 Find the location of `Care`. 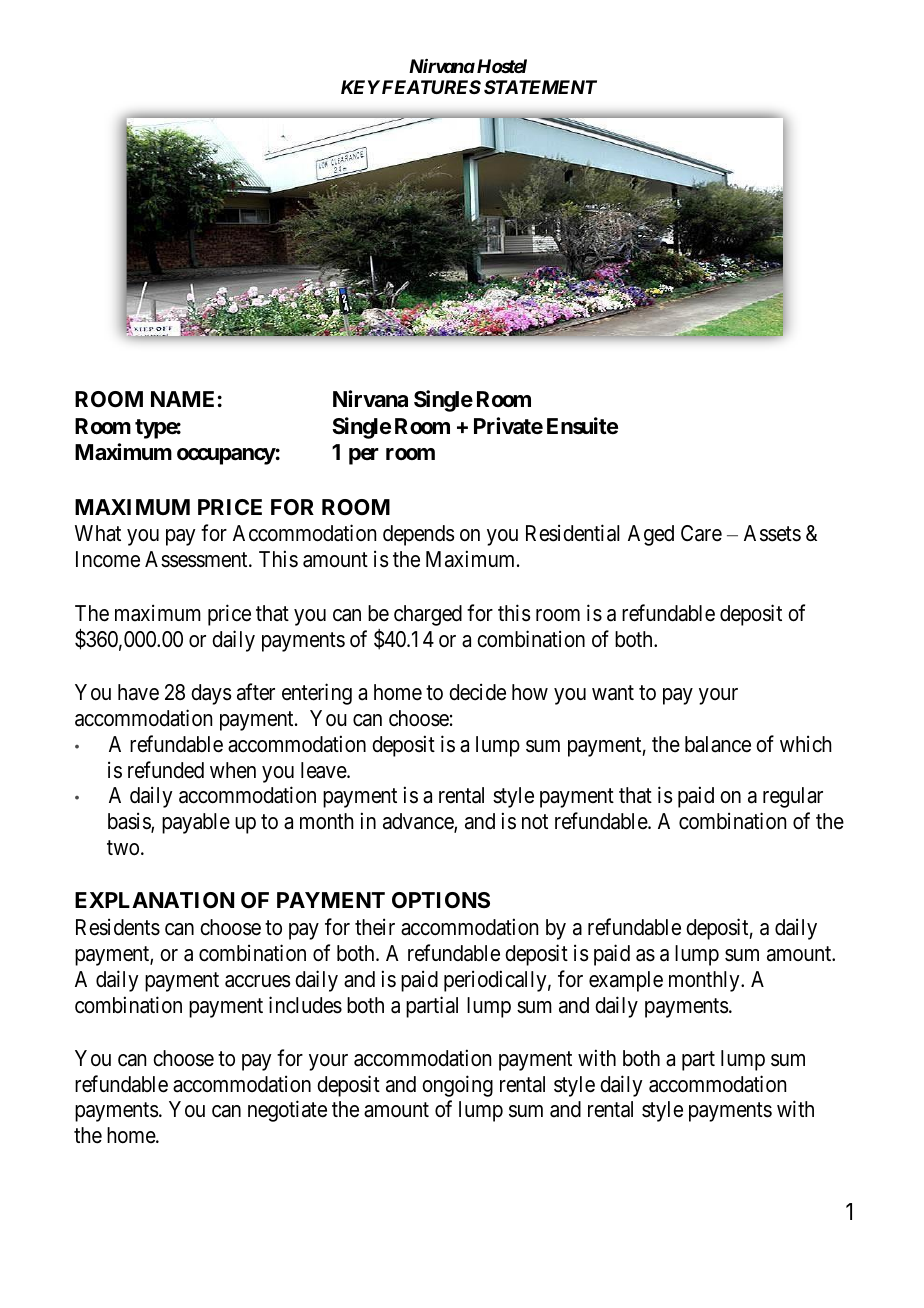

Care is located at coordinates (701, 533).
